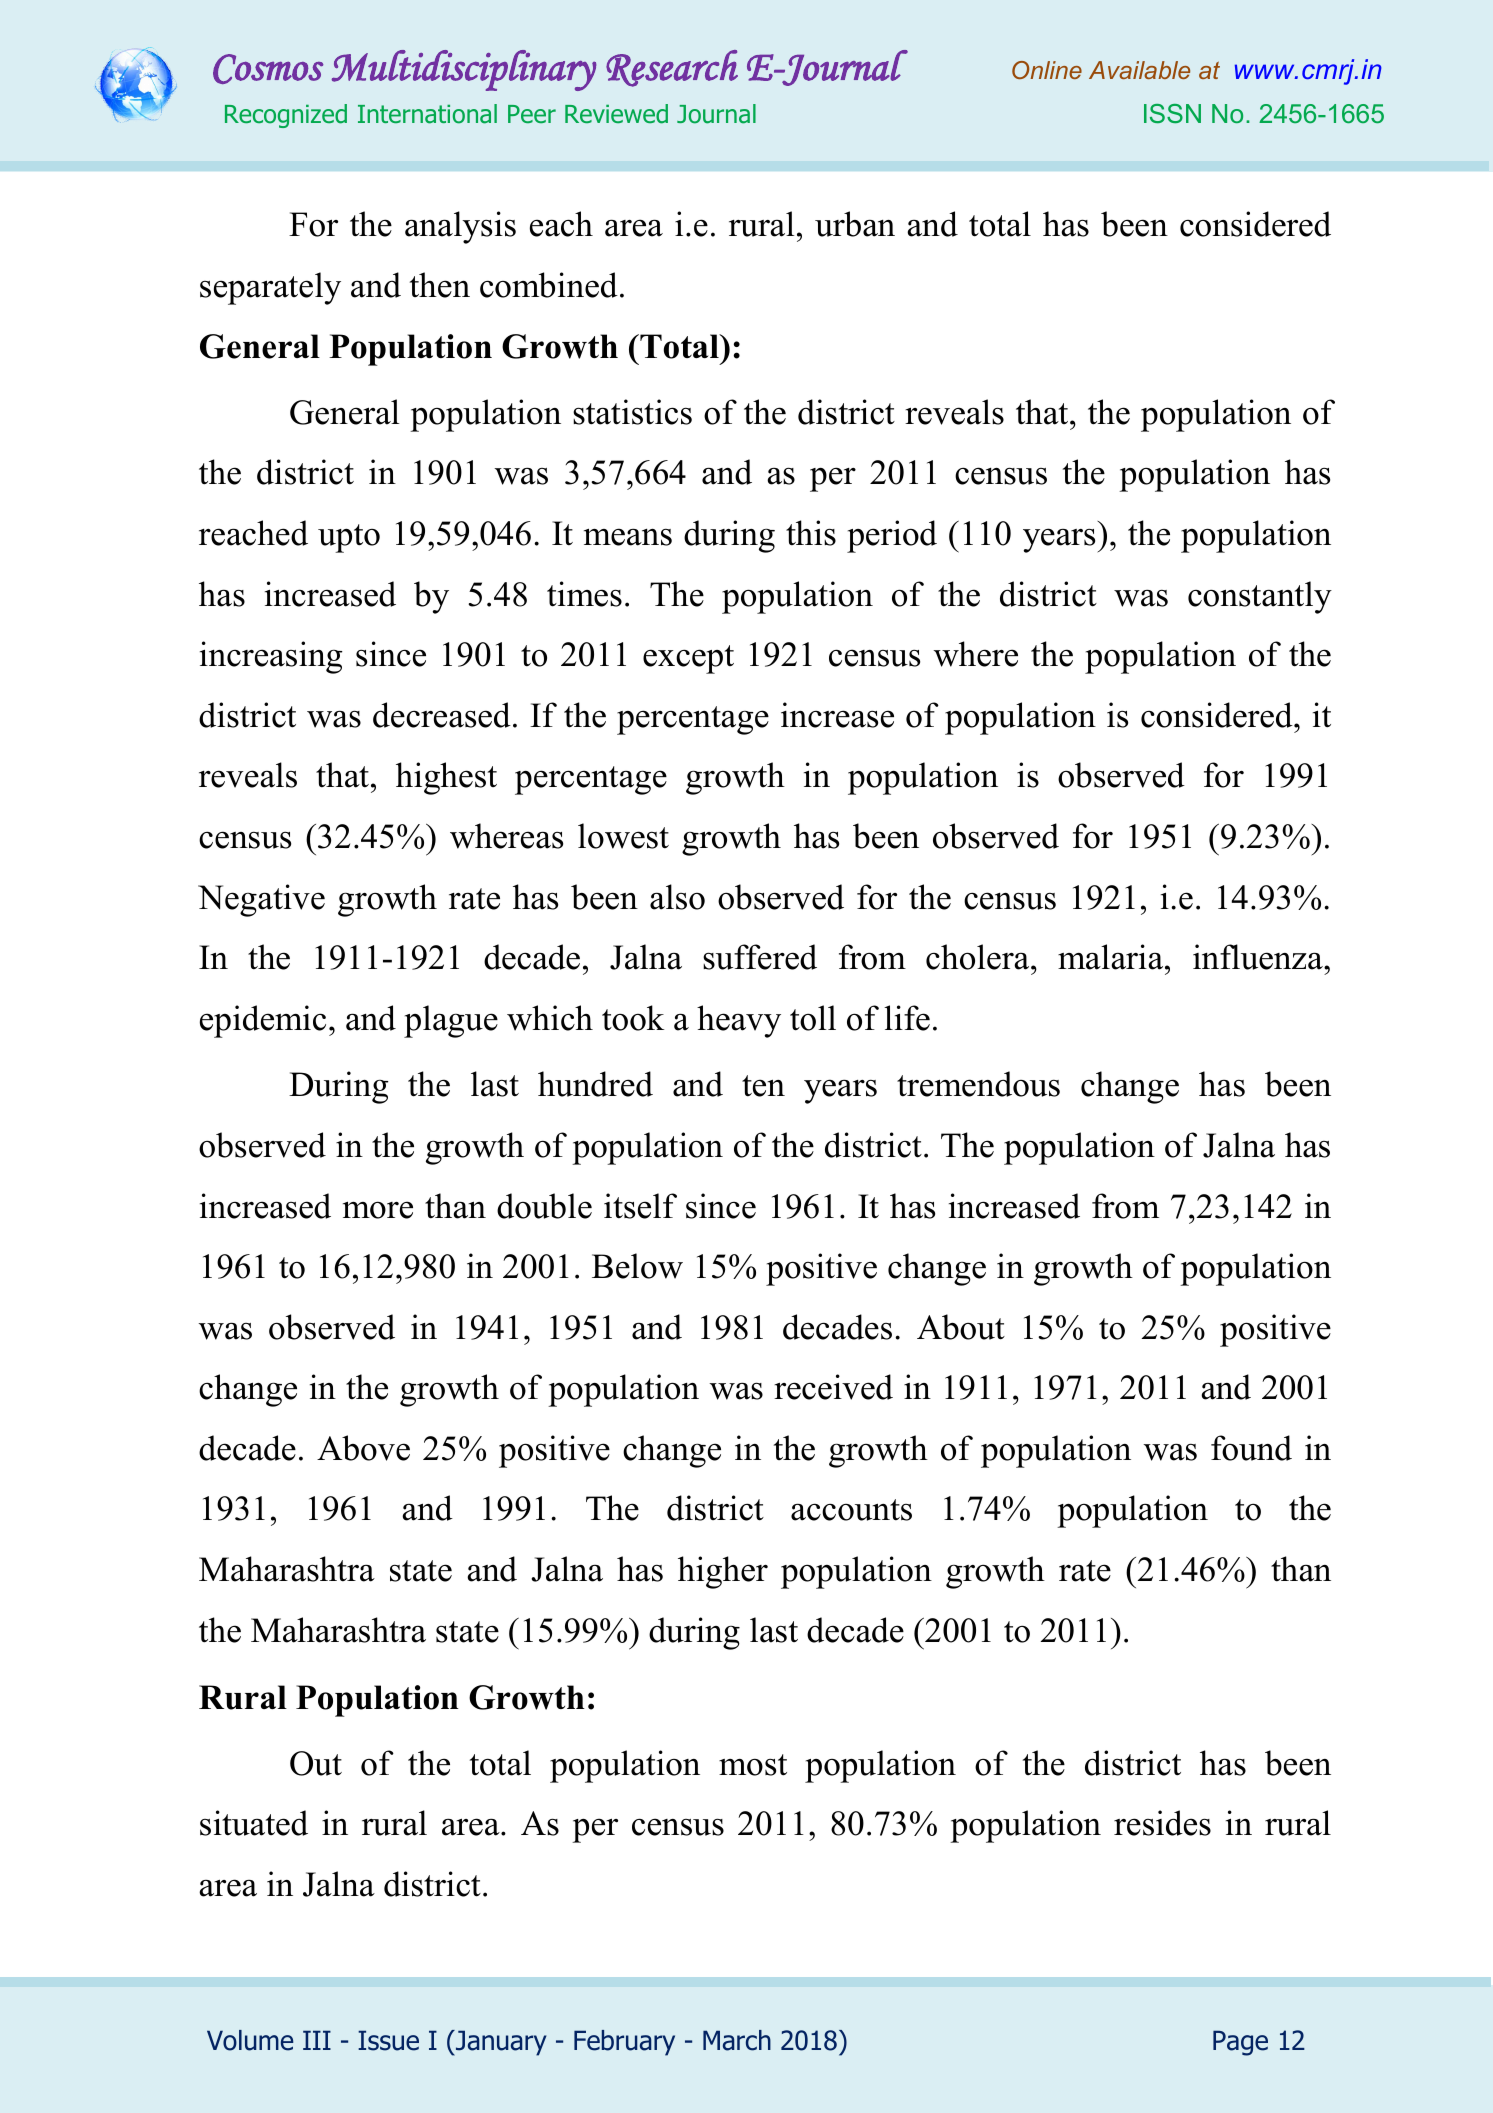 The width and height of the screenshot is (1493, 2113). I want to click on ten, so click(763, 1086).
